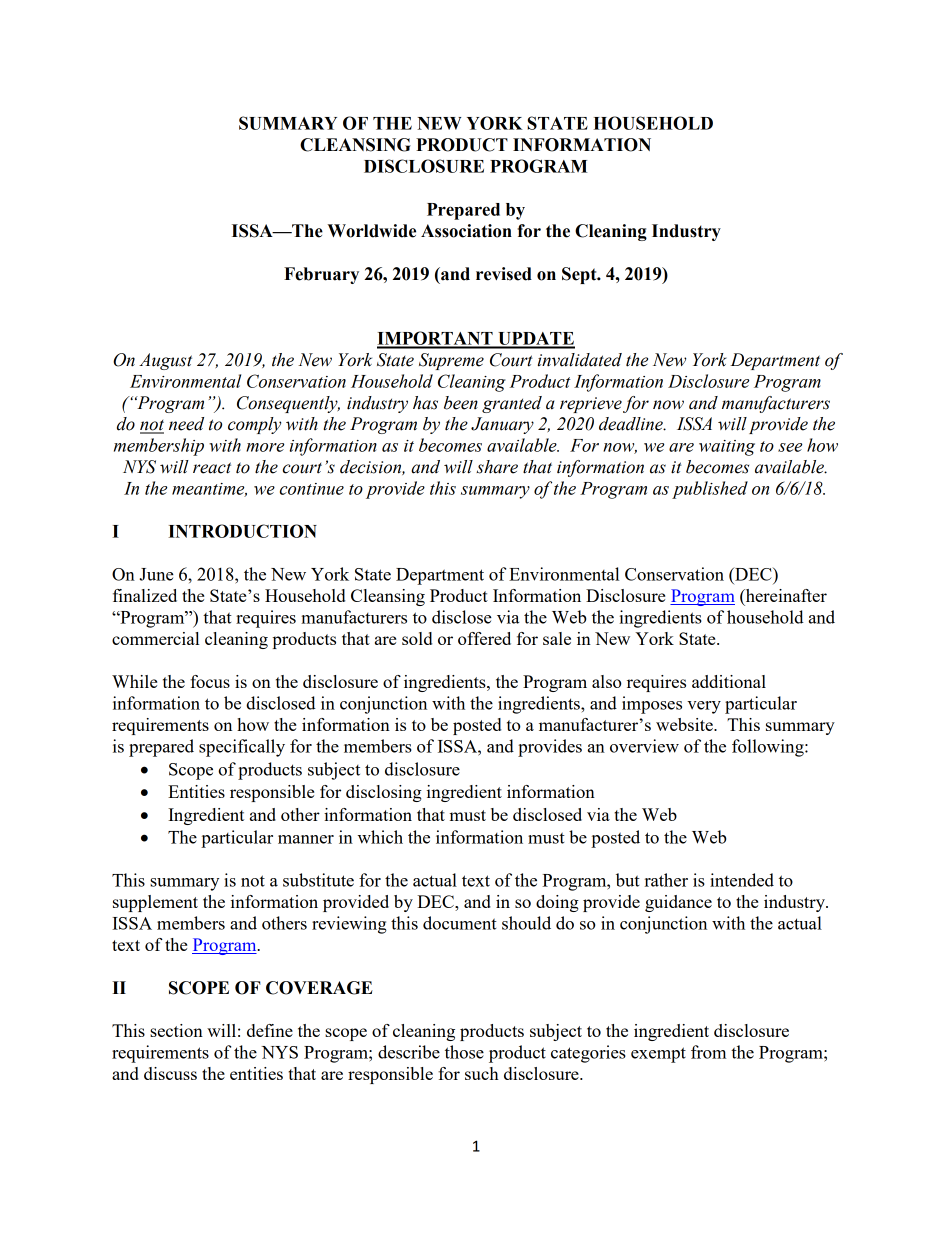 This page has width=952, height=1233. What do you see at coordinates (321, 275) in the page?
I see `February` at bounding box center [321, 275].
